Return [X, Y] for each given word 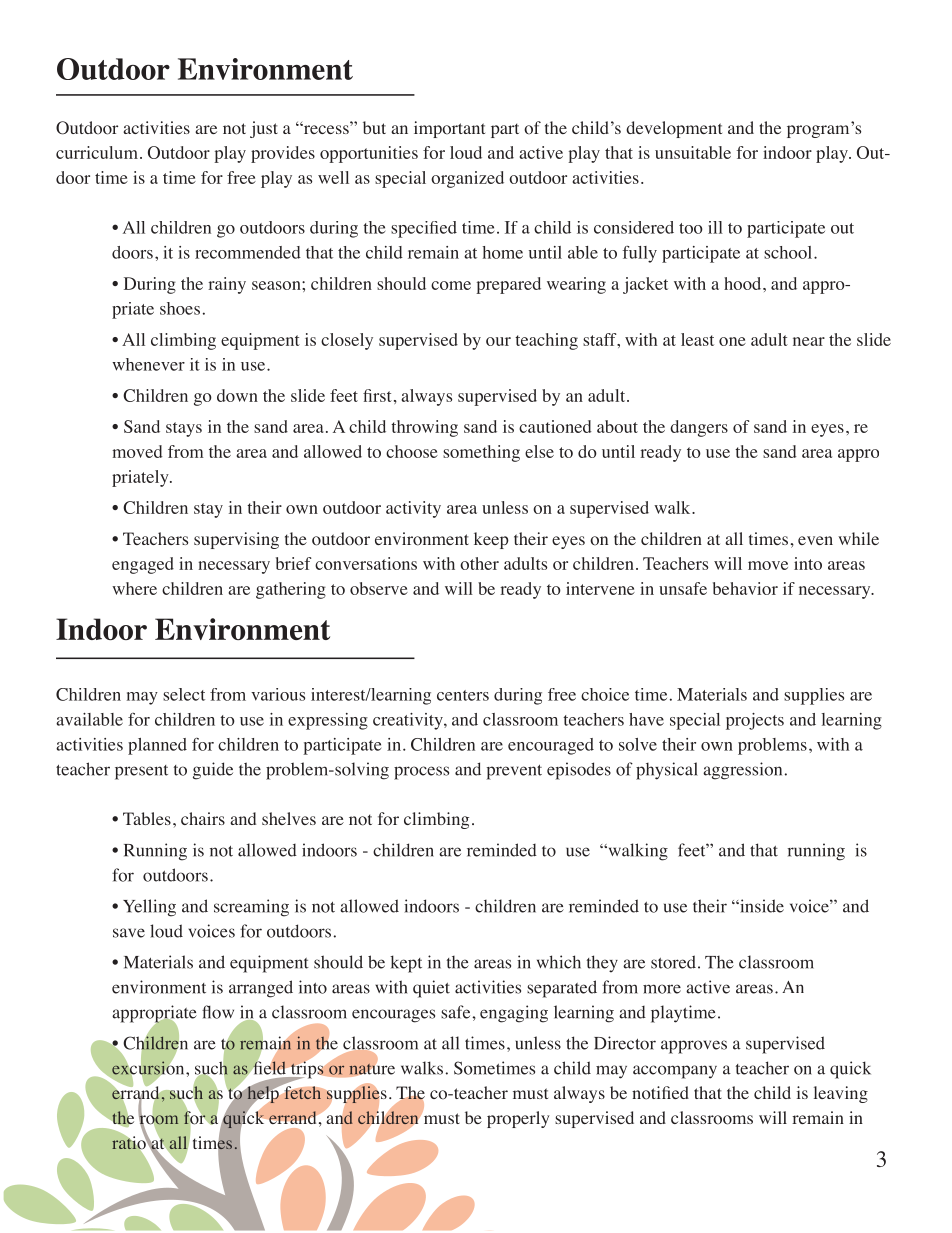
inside [761, 906]
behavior [745, 588]
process [421, 773]
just [264, 129]
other [479, 563]
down [237, 395]
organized [467, 179]
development [674, 129]
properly [518, 1119]
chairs [203, 818]
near [809, 341]
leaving [841, 1094]
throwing [424, 428]
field [269, 1068]
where [134, 588]
